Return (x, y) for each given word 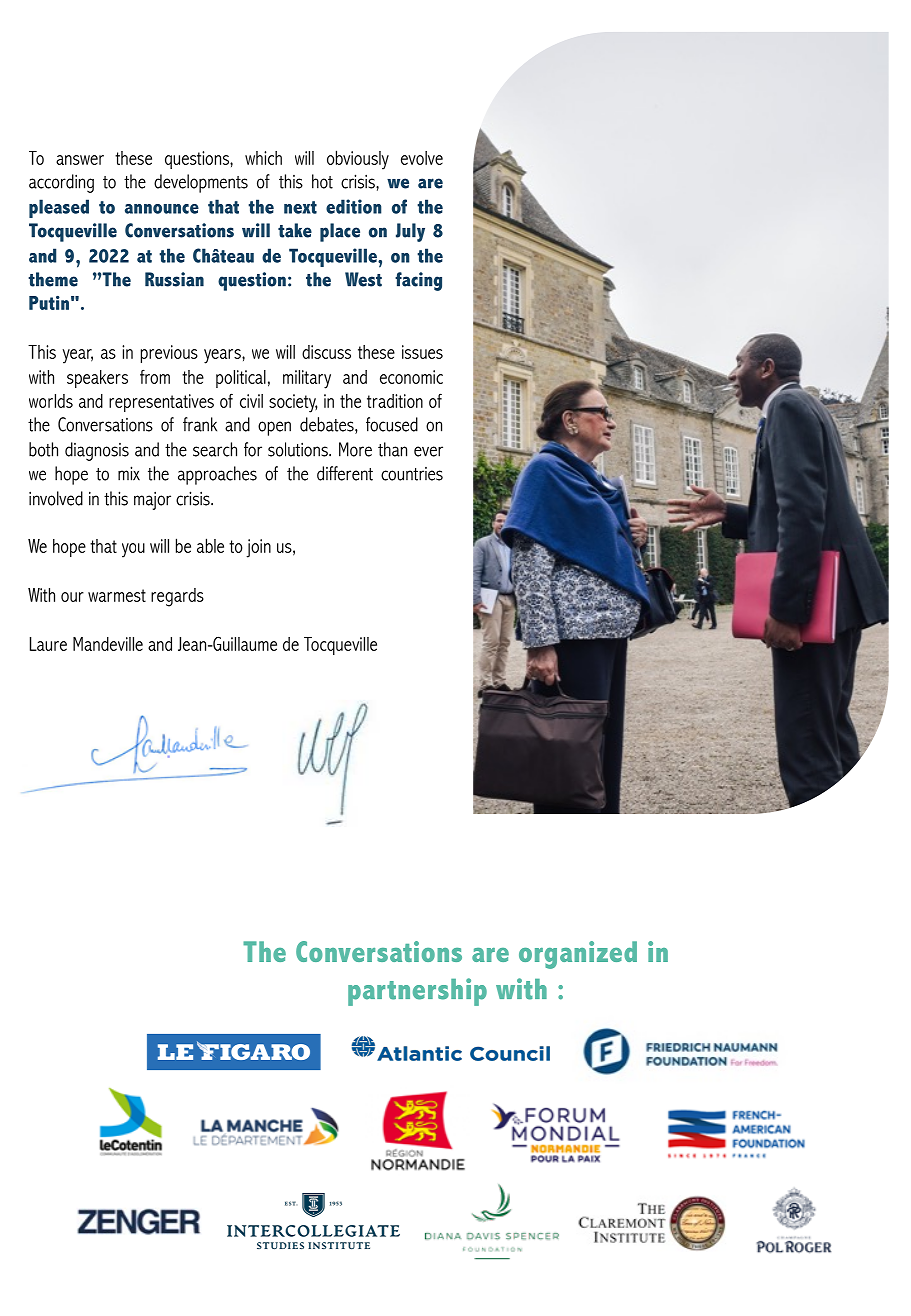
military (307, 379)
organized (578, 955)
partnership (417, 992)
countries (412, 474)
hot (322, 181)
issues (422, 352)
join (258, 548)
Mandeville (108, 644)
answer (80, 160)
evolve (422, 158)
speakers (97, 379)
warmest (117, 595)
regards (177, 597)
